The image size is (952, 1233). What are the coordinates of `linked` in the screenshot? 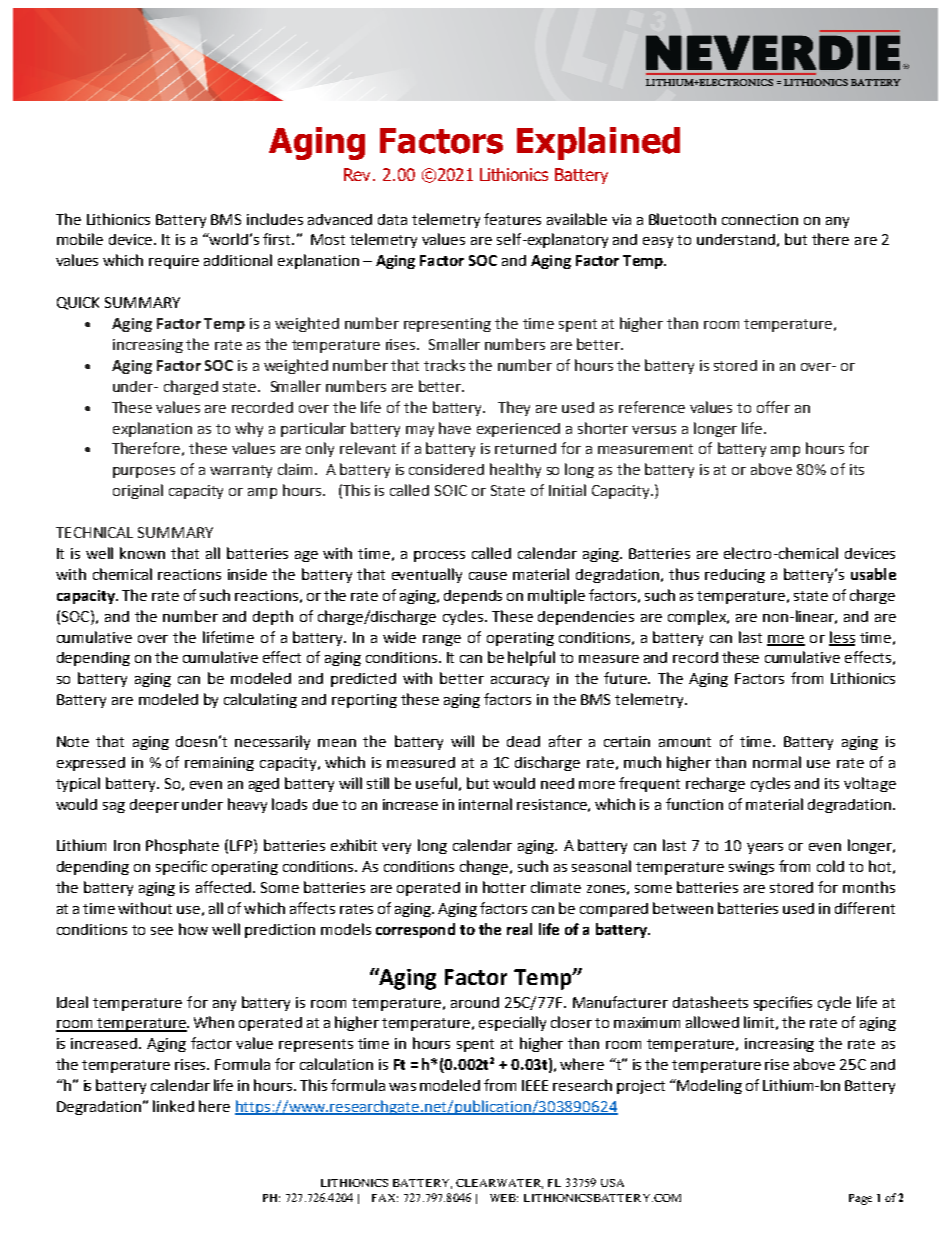 It's located at (173, 1106).
